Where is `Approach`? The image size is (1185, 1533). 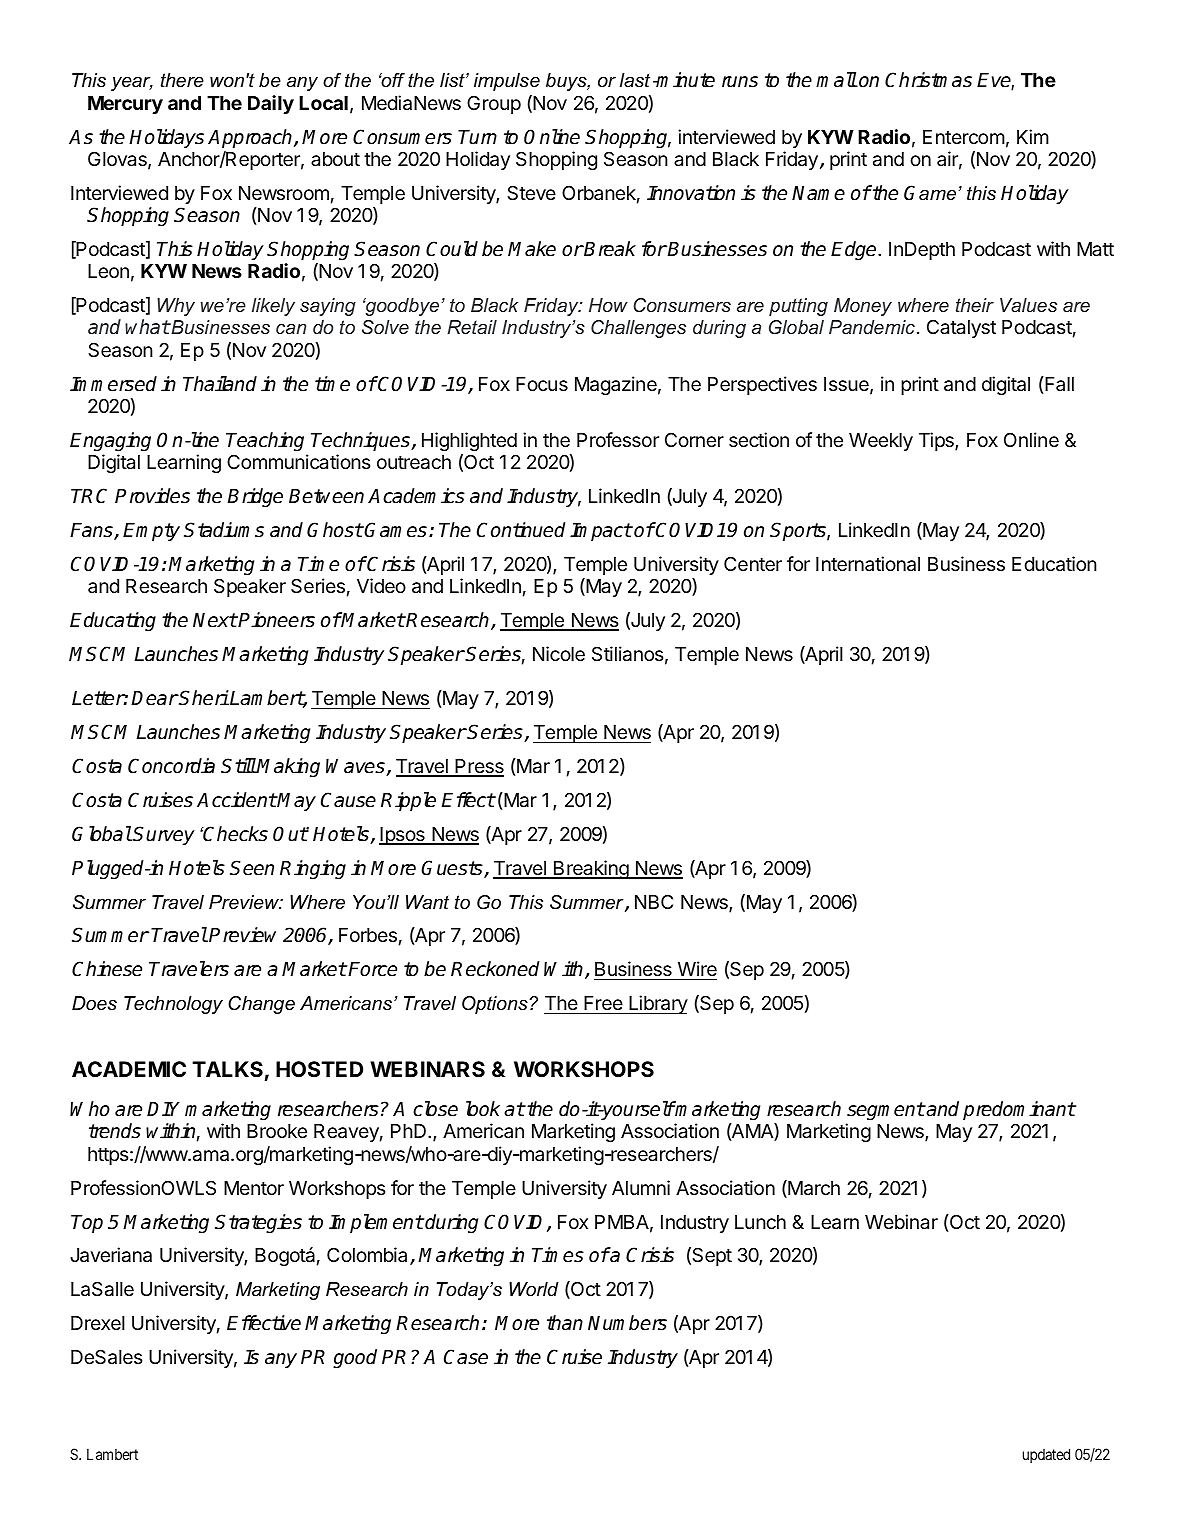
Approach is located at coordinates (251, 138).
